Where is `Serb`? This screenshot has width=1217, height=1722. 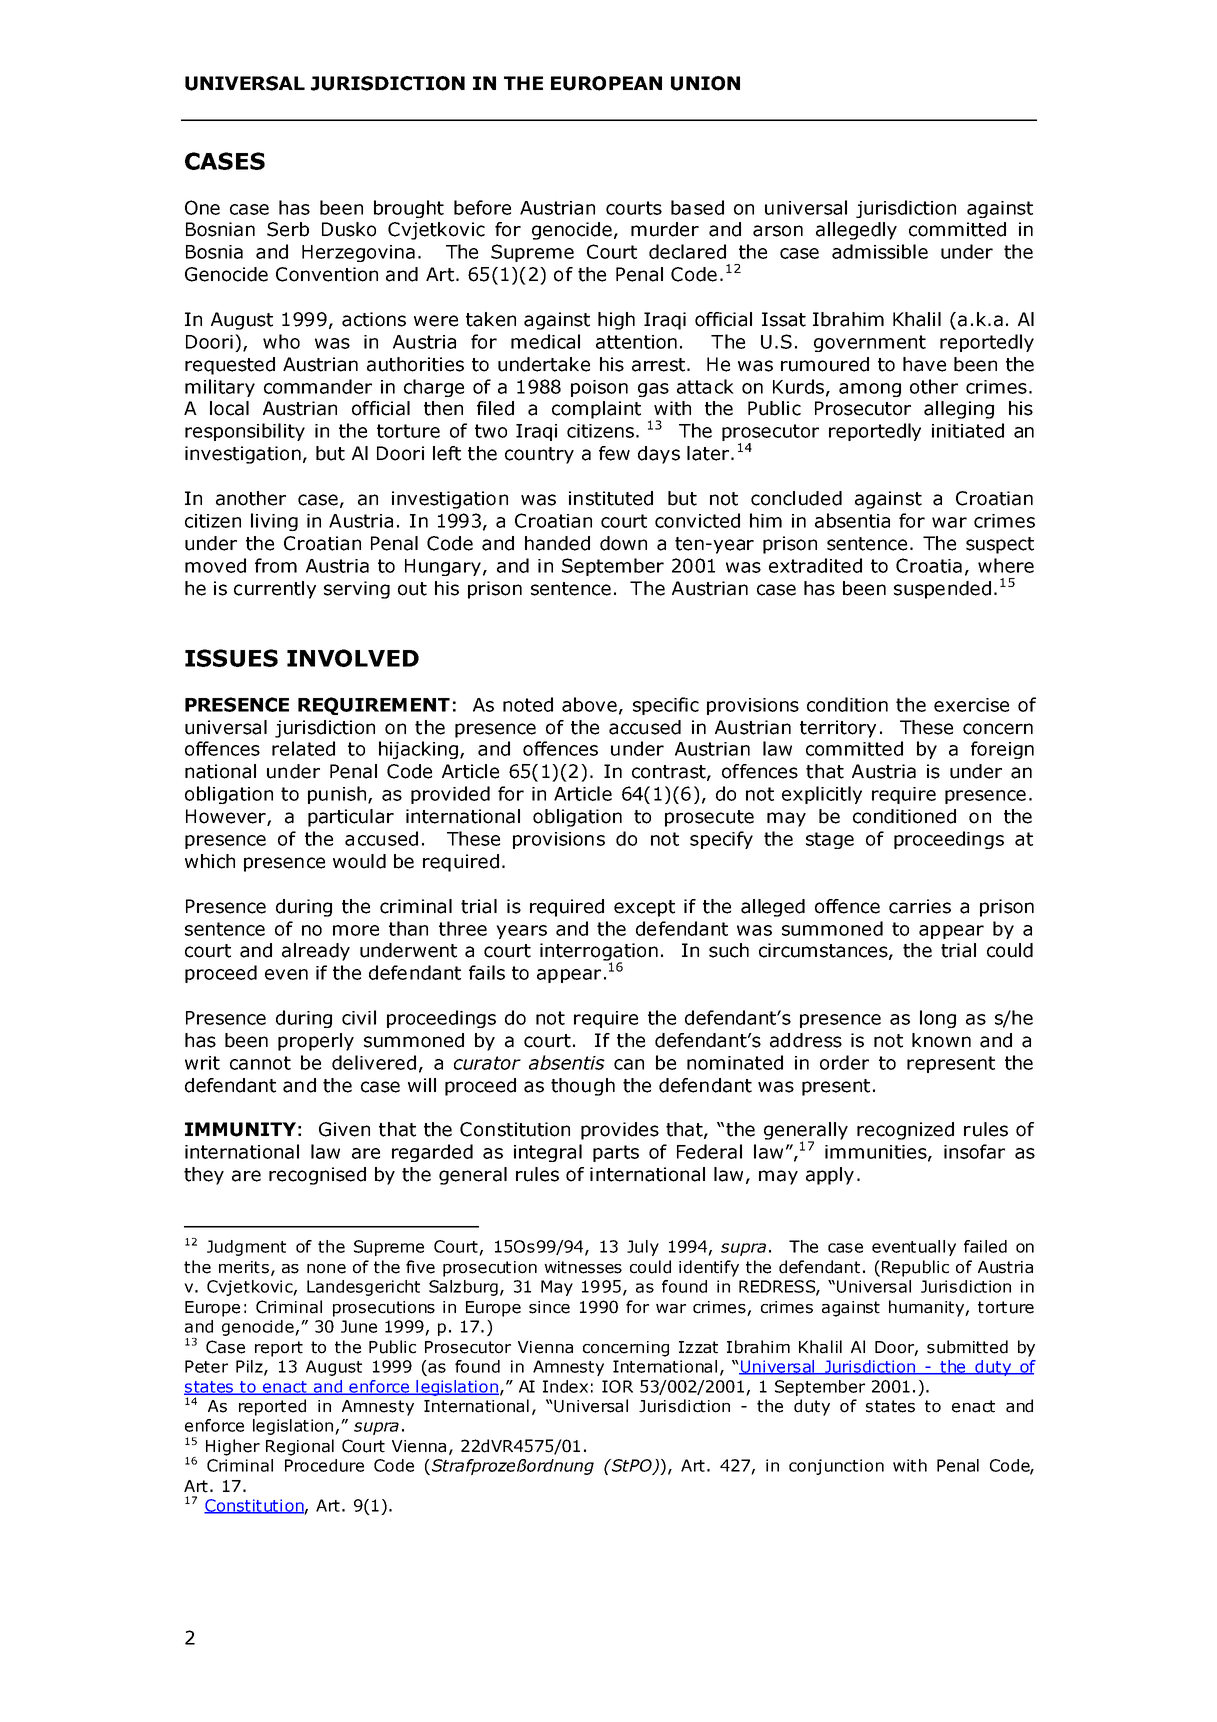
Serb is located at coordinates (288, 229).
